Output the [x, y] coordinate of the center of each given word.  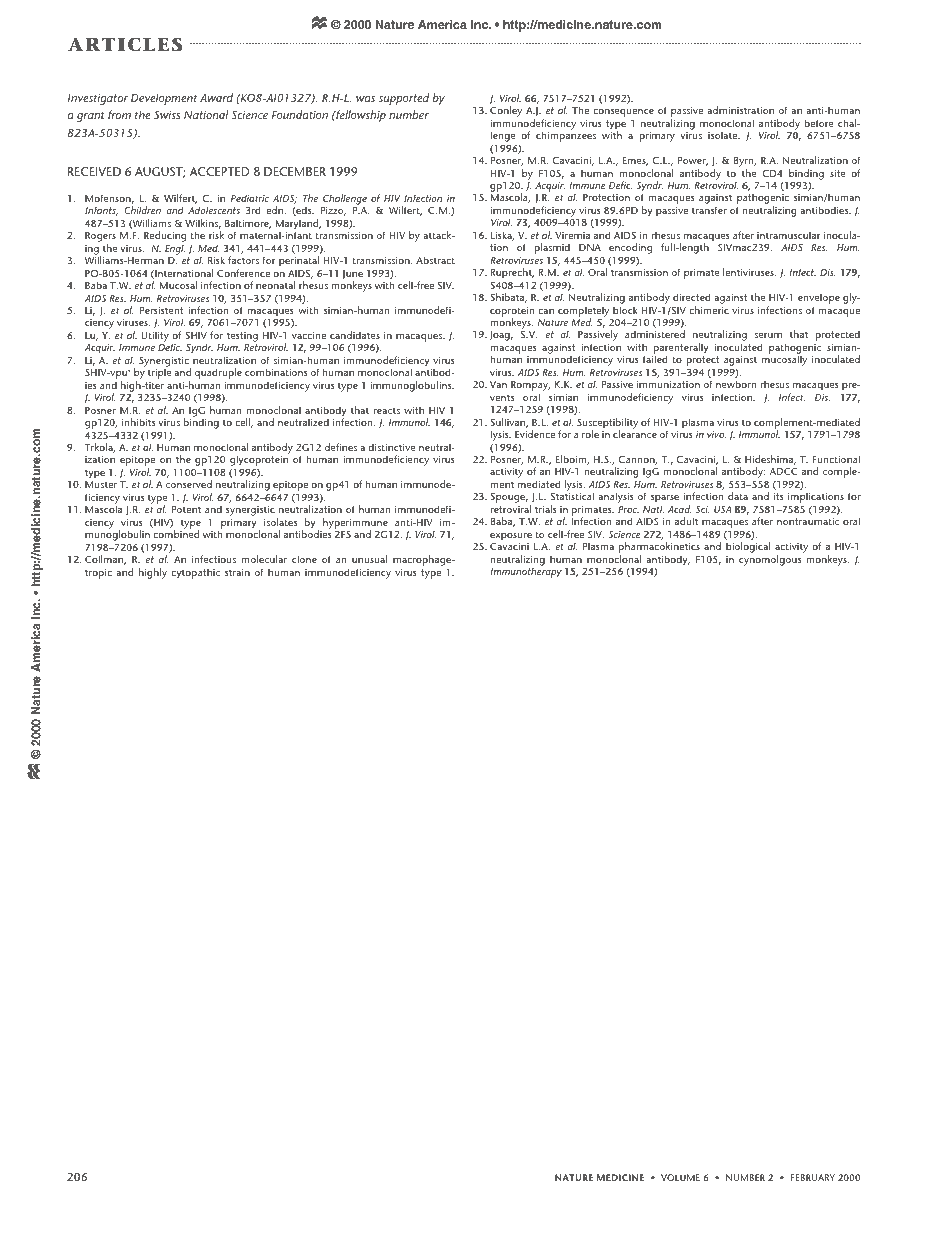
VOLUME [680, 1177]
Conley [506, 111]
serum [768, 335]
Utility [155, 336]
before [818, 123]
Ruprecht [512, 273]
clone [304, 559]
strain [237, 572]
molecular [264, 559]
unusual [369, 559]
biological [748, 547]
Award [216, 97]
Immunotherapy [526, 572]
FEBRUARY [813, 1177]
